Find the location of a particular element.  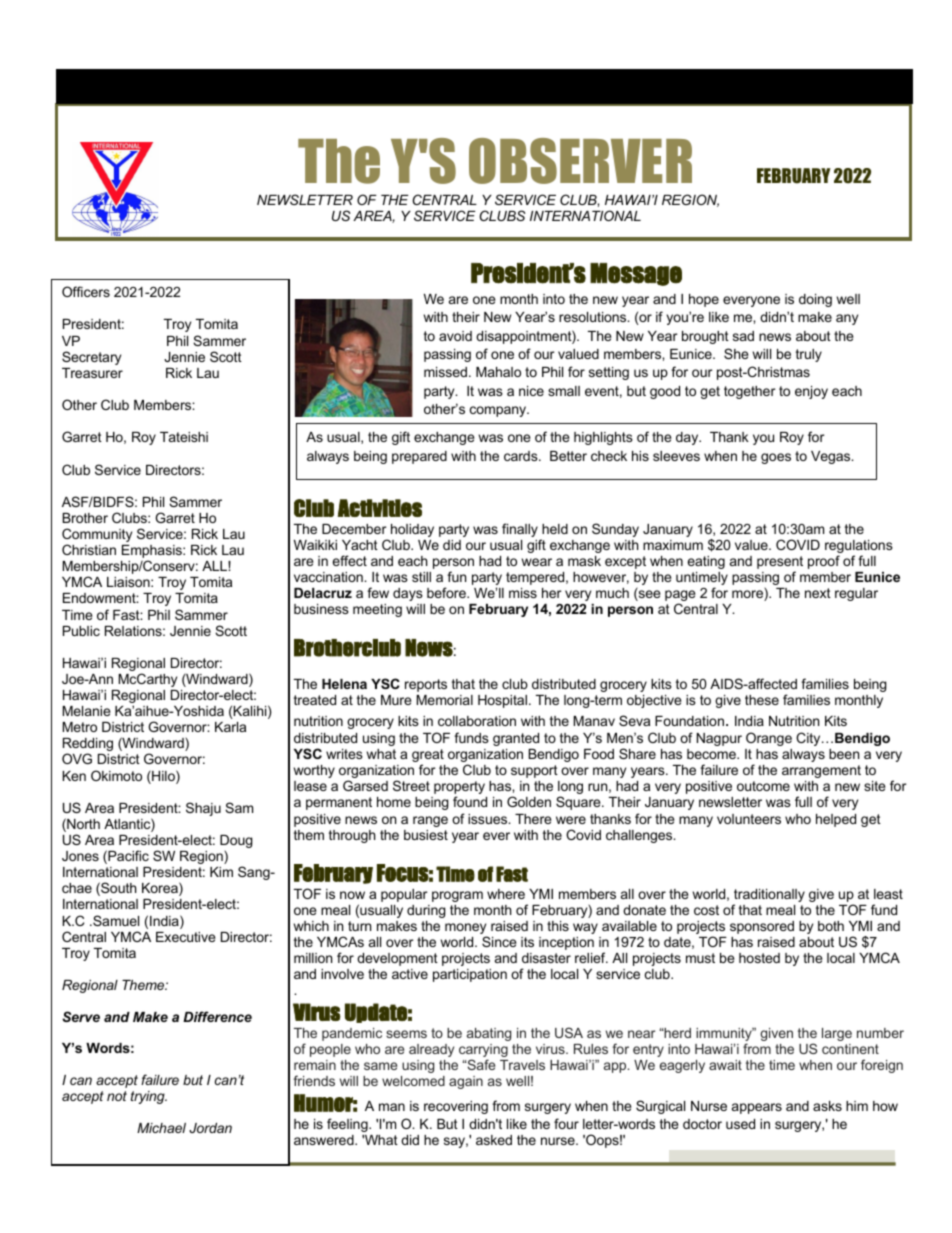

trying is located at coordinates (149, 1097).
